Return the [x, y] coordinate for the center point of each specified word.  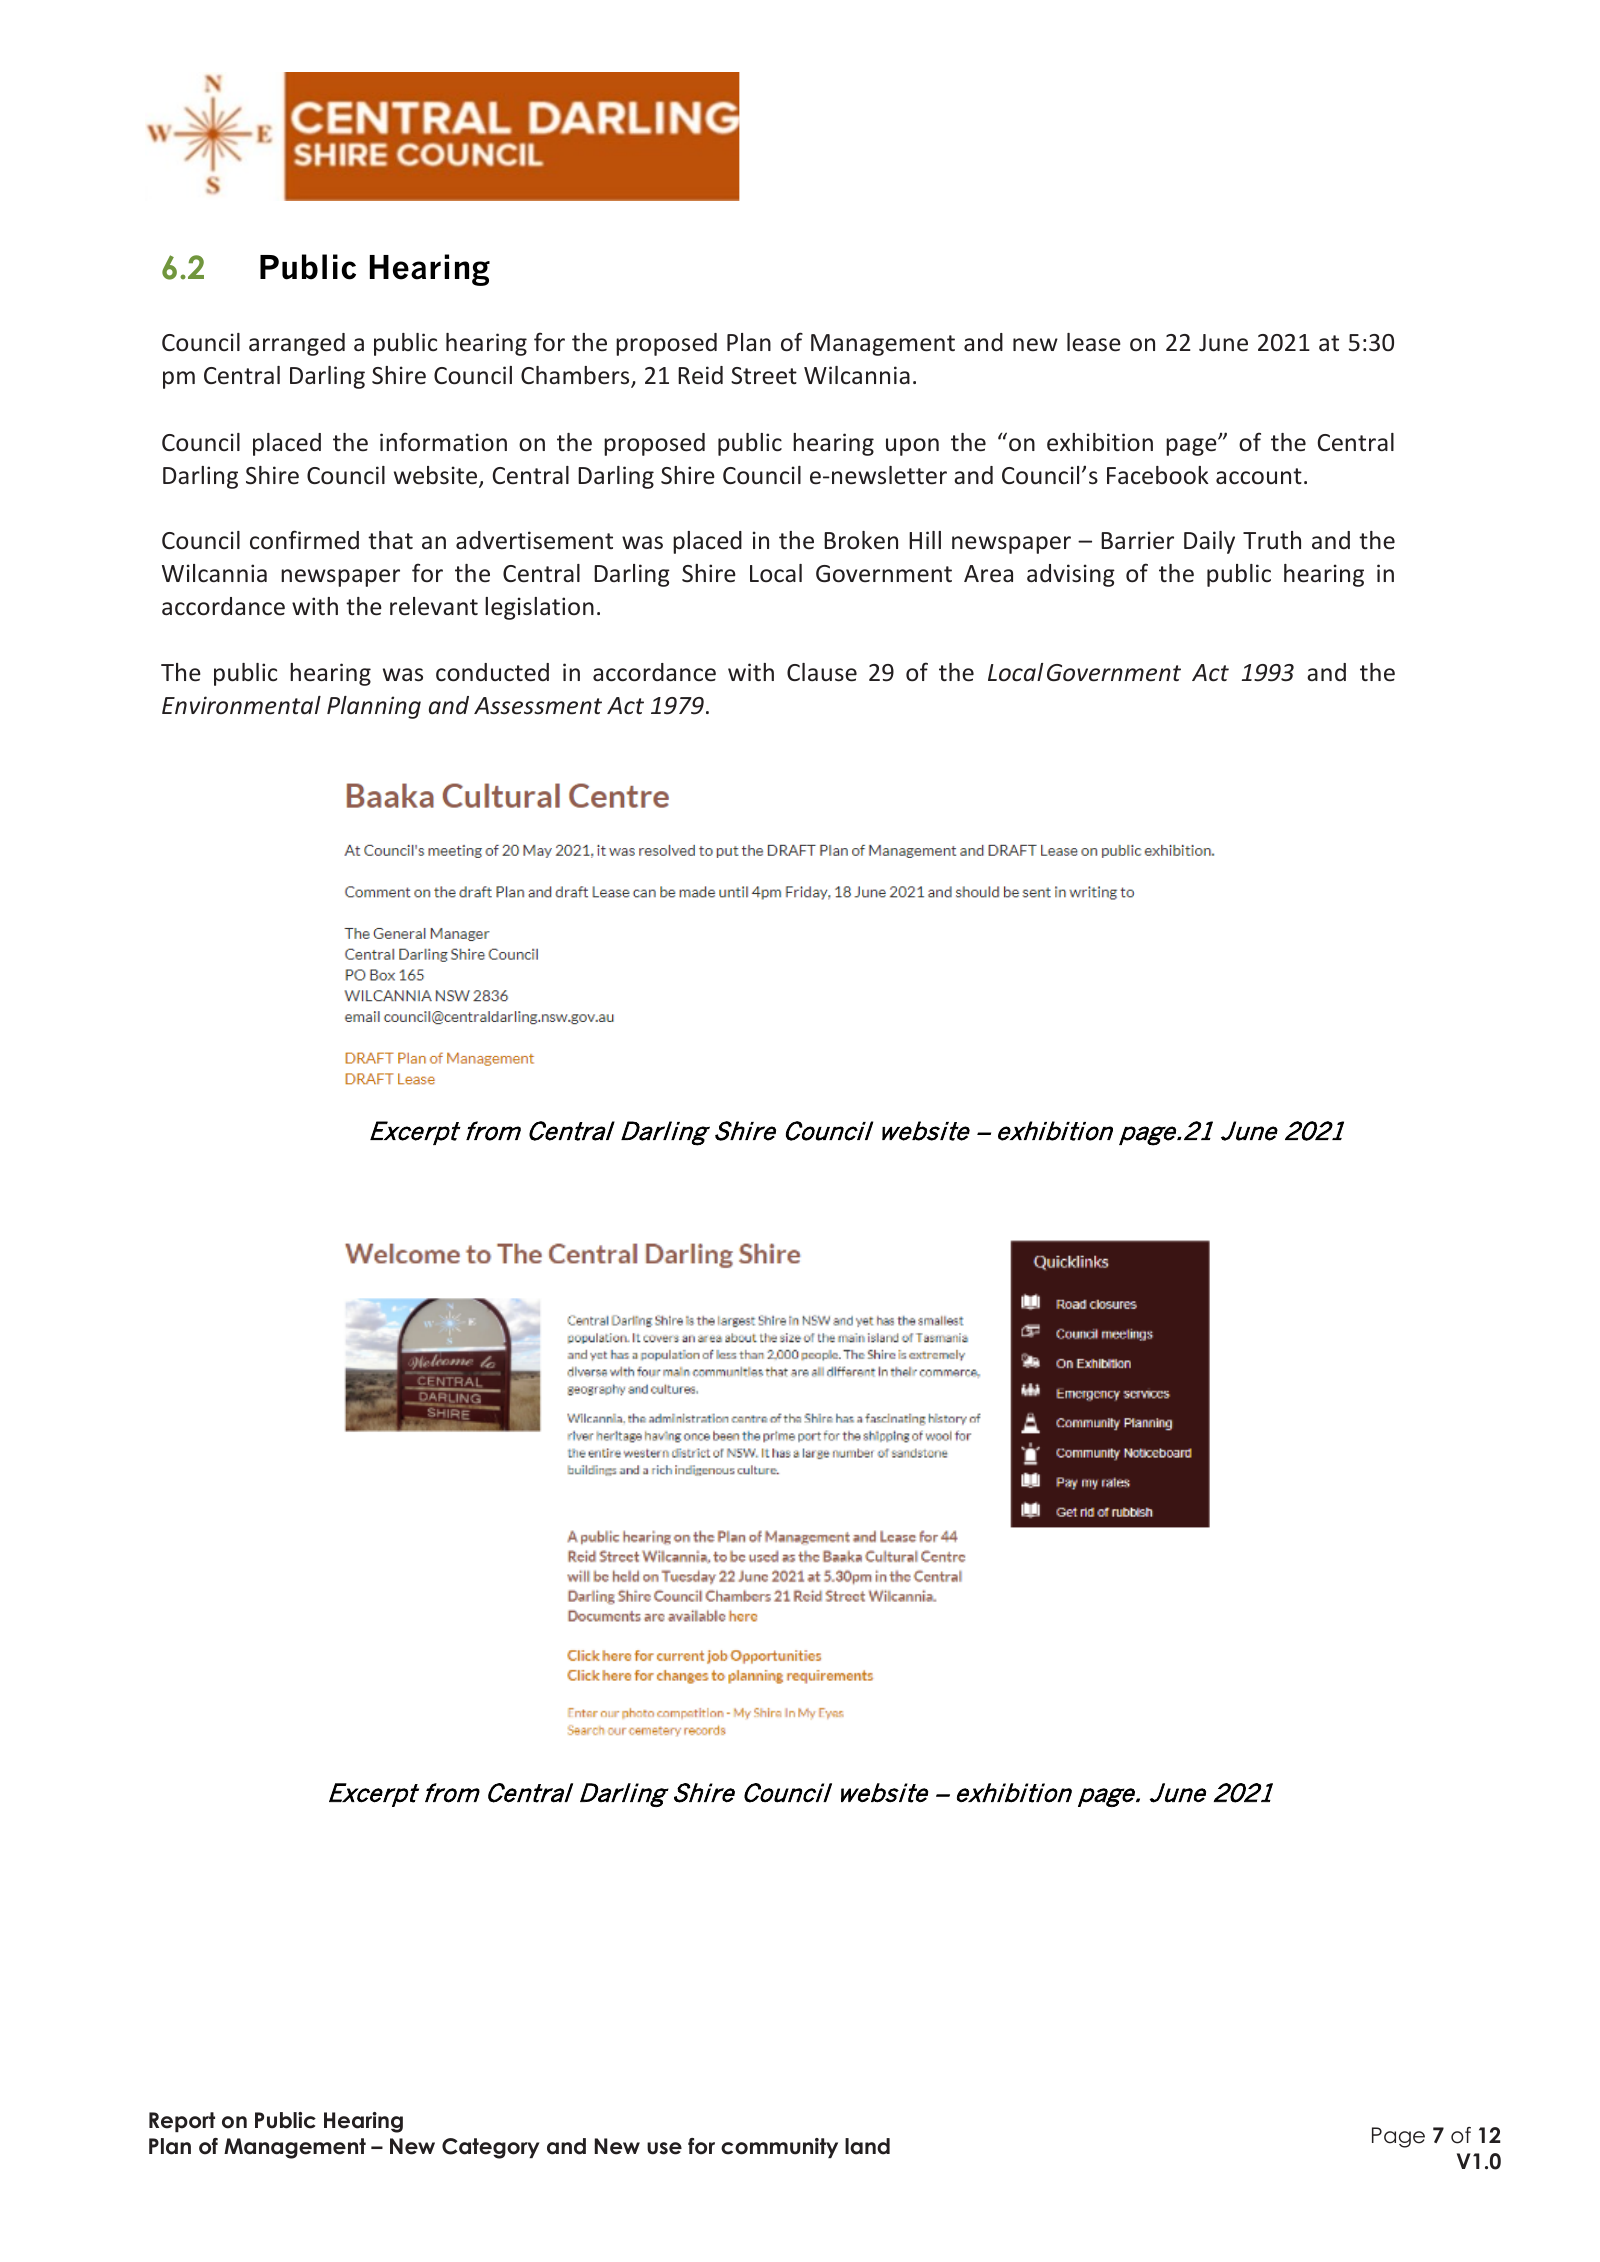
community [779, 2148]
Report [182, 2122]
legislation [539, 608]
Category [491, 2148]
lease [1094, 342]
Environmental [241, 705]
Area [988, 574]
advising [1071, 575]
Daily [1209, 542]
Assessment [538, 706]
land [867, 2146]
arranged [297, 344]
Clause [822, 672]
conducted [492, 672]
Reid [700, 375]
